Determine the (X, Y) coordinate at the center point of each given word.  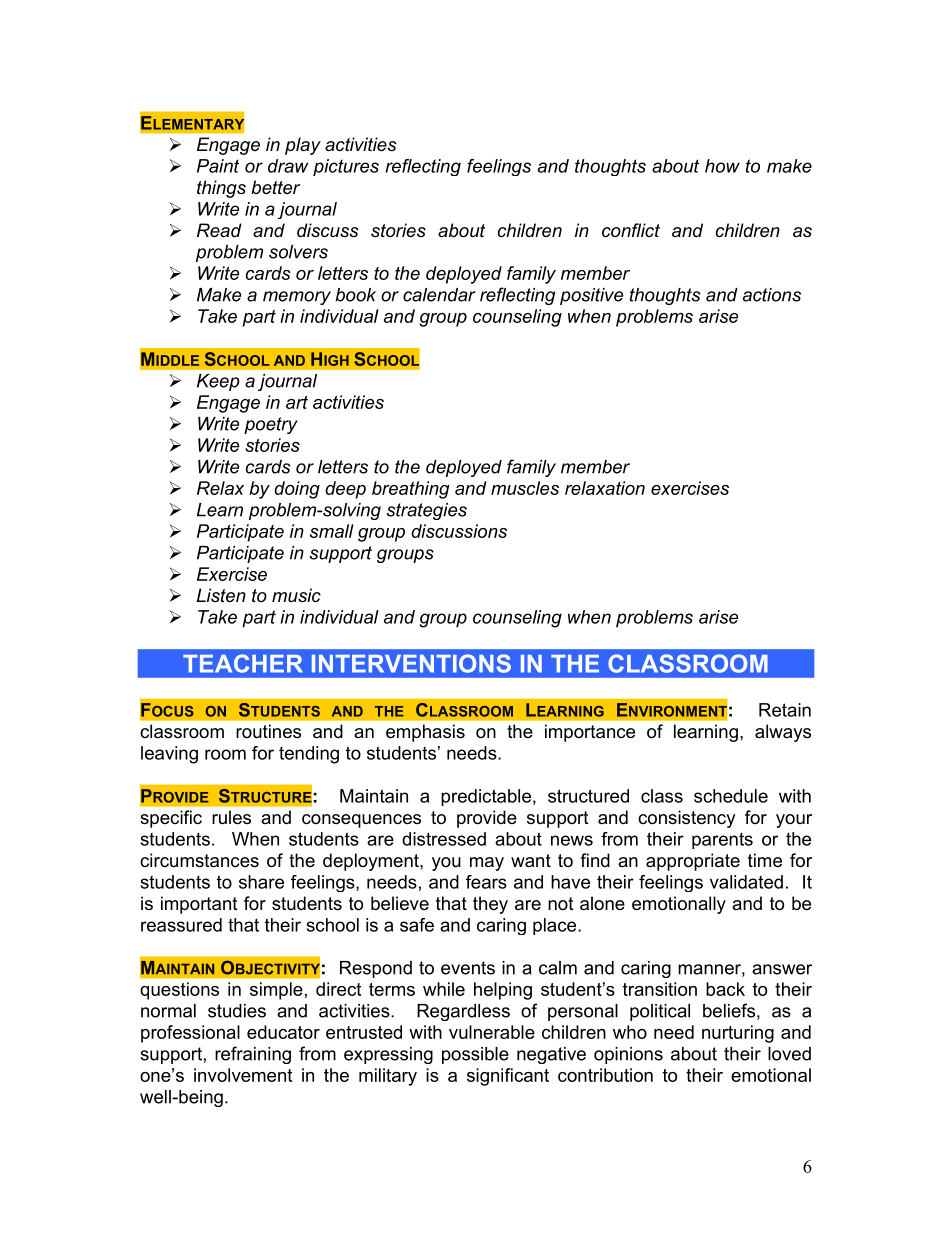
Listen (221, 595)
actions (772, 295)
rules (231, 817)
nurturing (738, 1034)
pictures (346, 167)
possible (475, 1055)
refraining (253, 1055)
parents (722, 840)
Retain (785, 710)
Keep (218, 382)
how (722, 166)
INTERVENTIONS (411, 663)
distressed (444, 839)
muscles (525, 488)
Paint (218, 166)
